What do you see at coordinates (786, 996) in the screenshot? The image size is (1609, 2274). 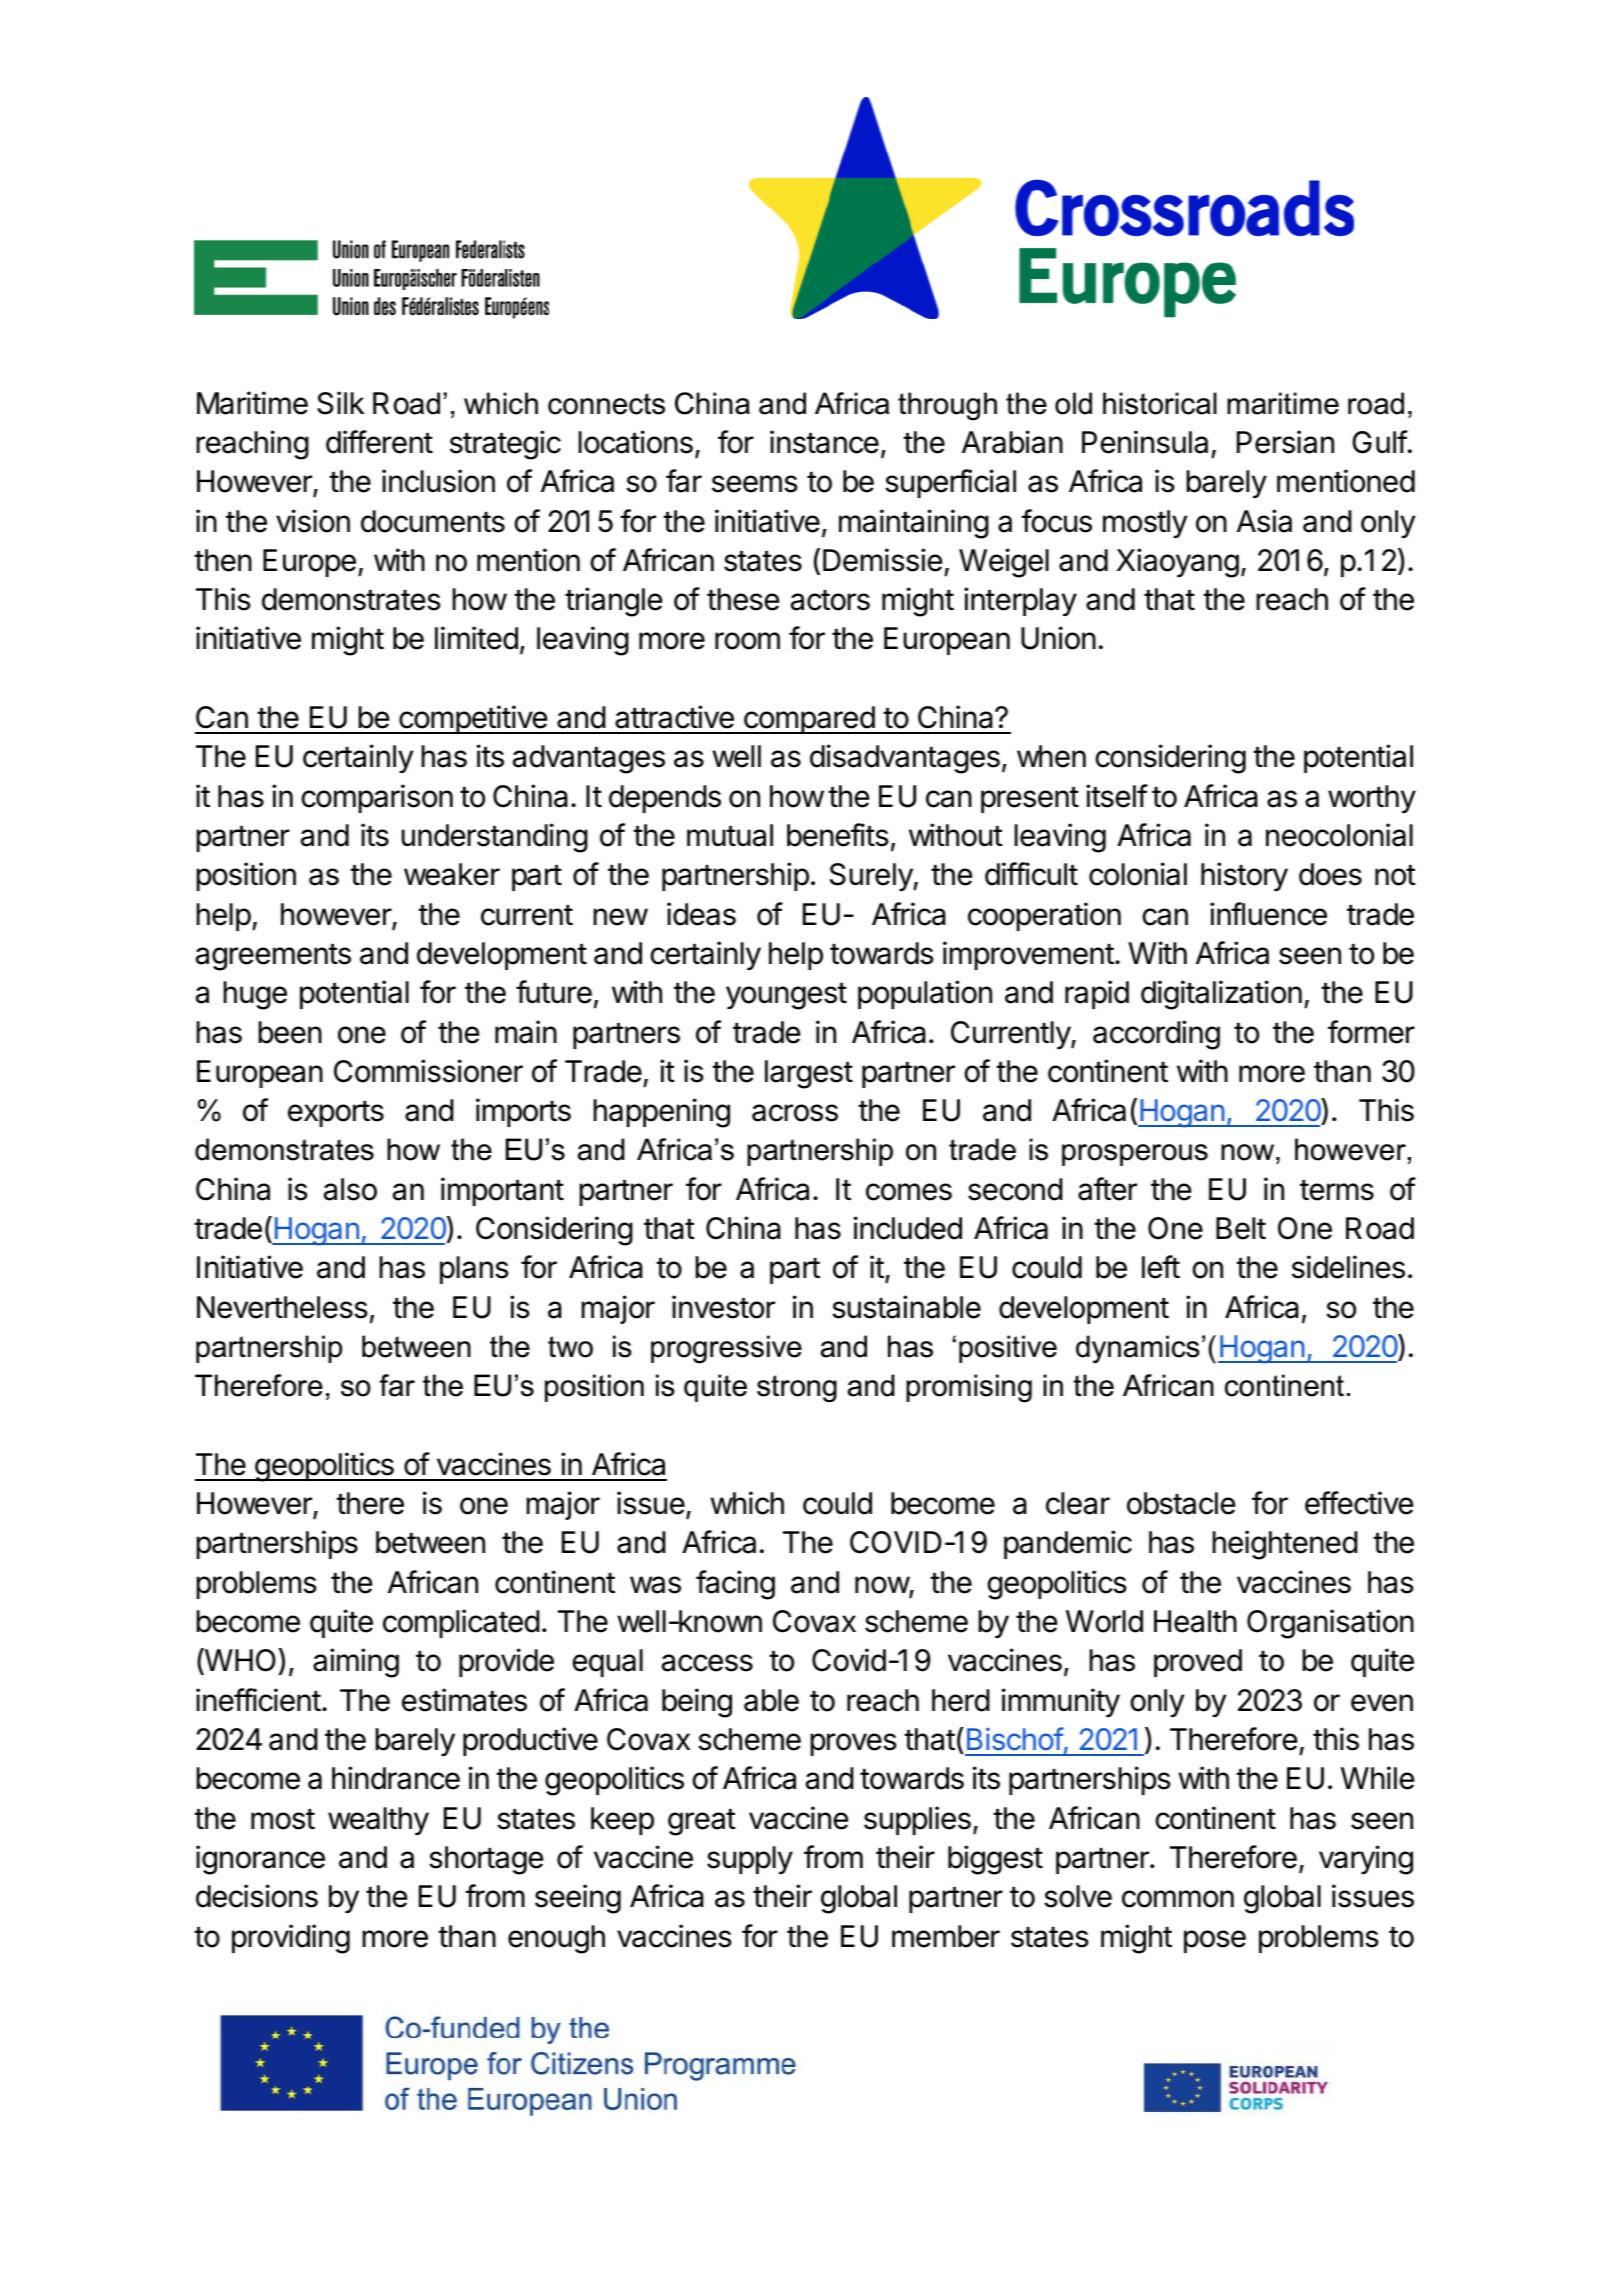 I see `youngest` at bounding box center [786, 996].
